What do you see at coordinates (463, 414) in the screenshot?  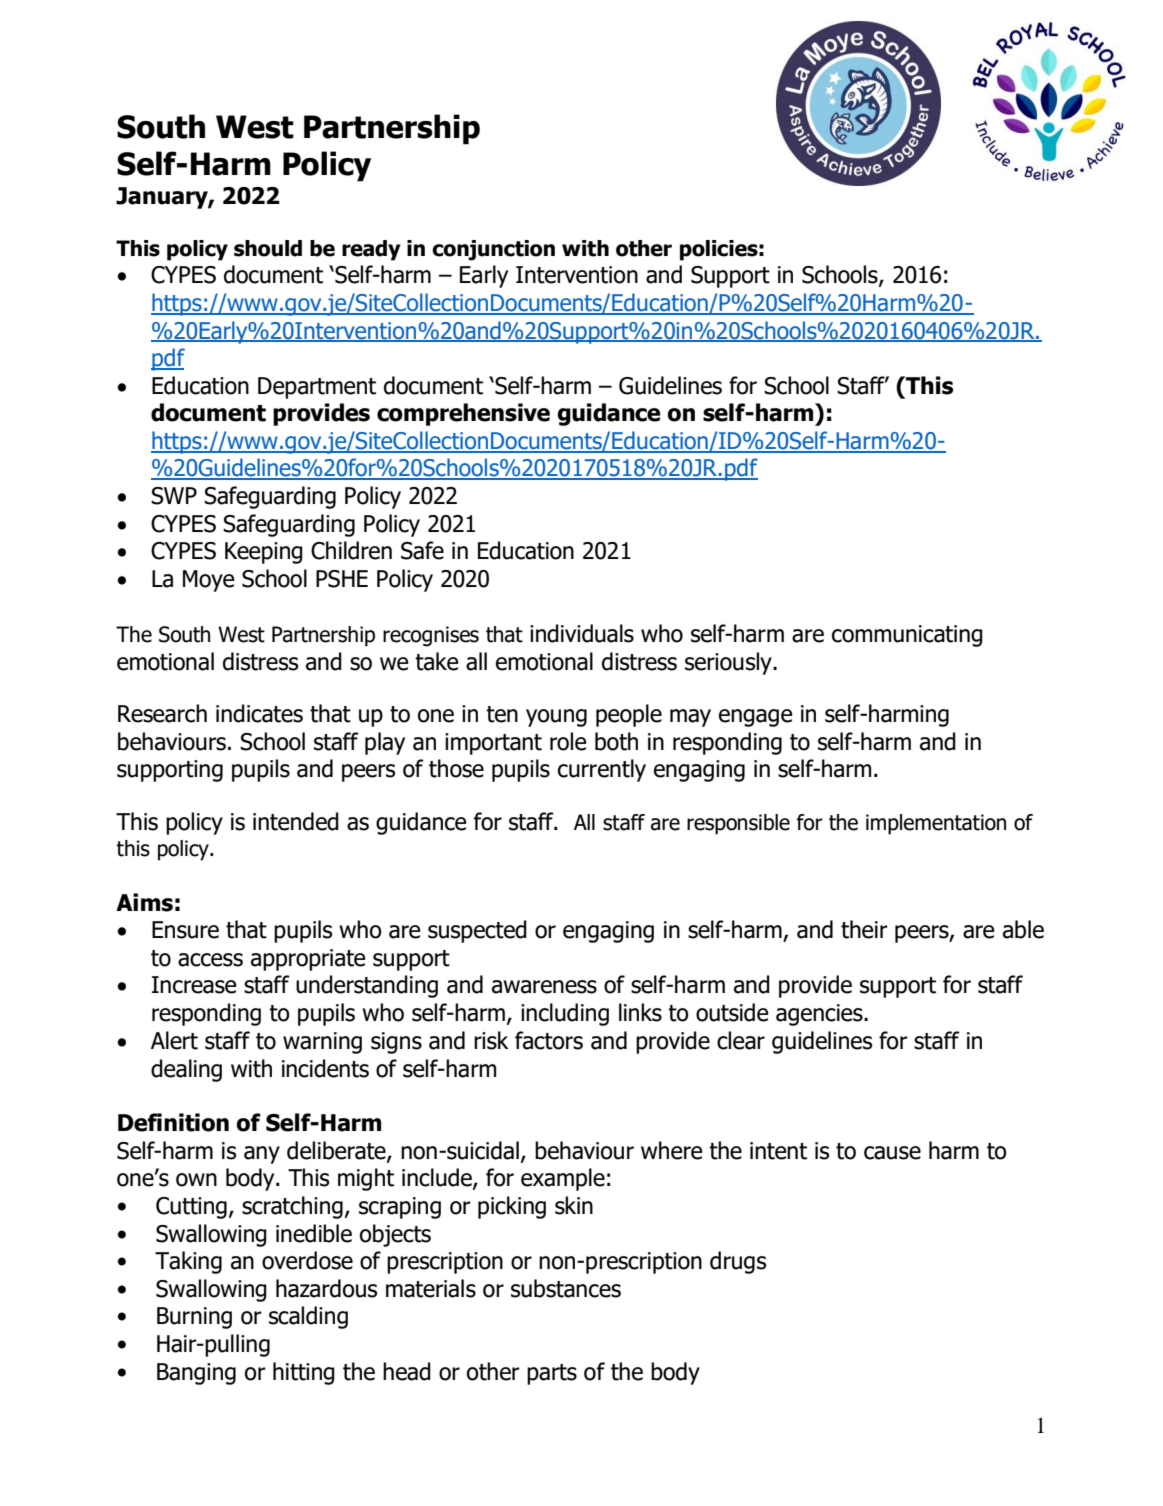 I see `comprehensive` at bounding box center [463, 414].
